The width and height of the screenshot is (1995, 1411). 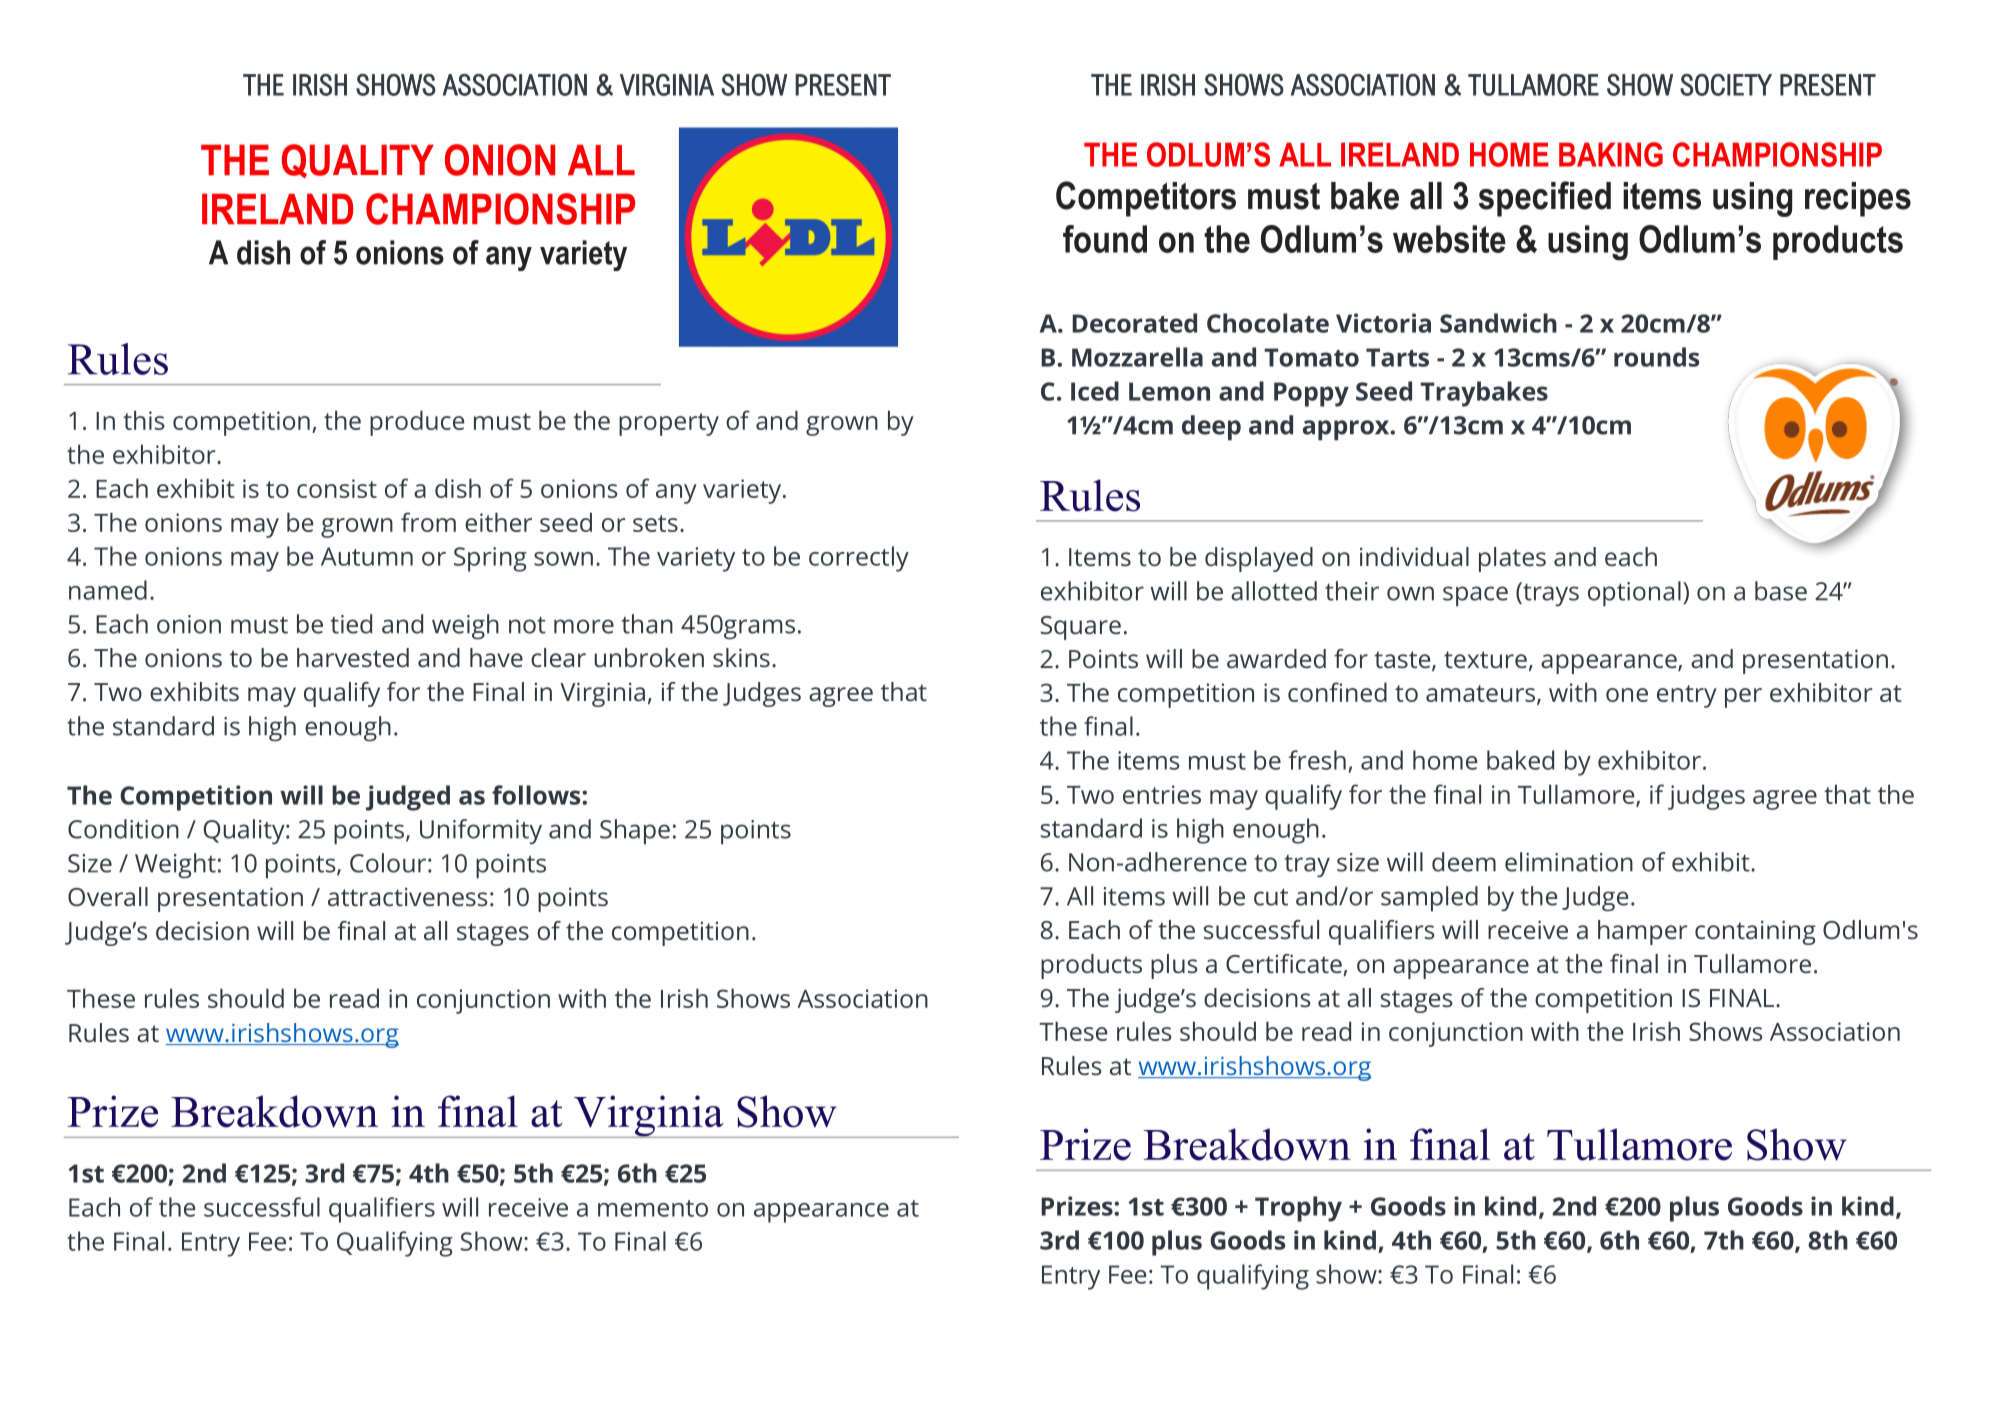 I want to click on BAKING, so click(x=1611, y=154).
